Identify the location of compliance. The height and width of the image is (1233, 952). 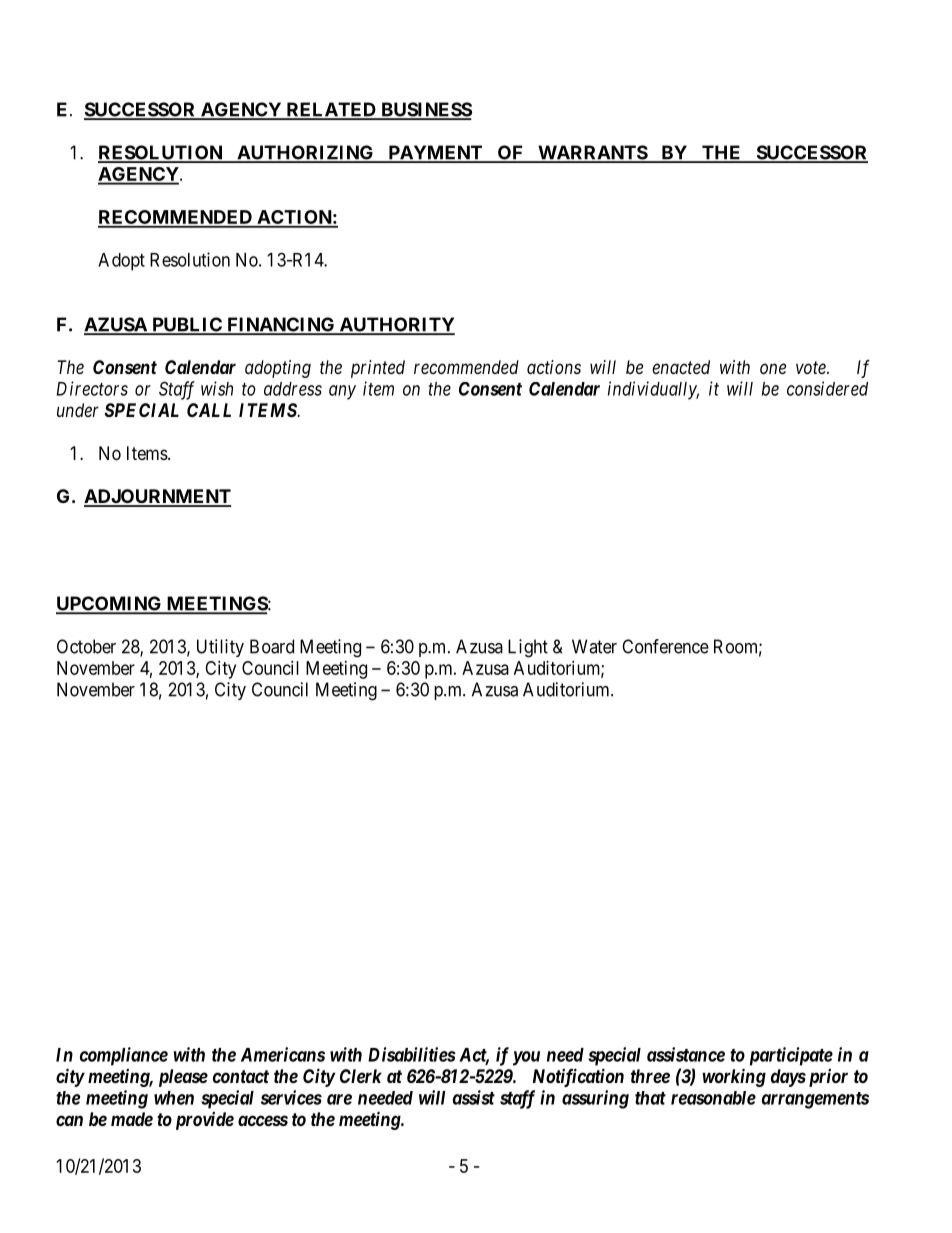
(124, 1056).
